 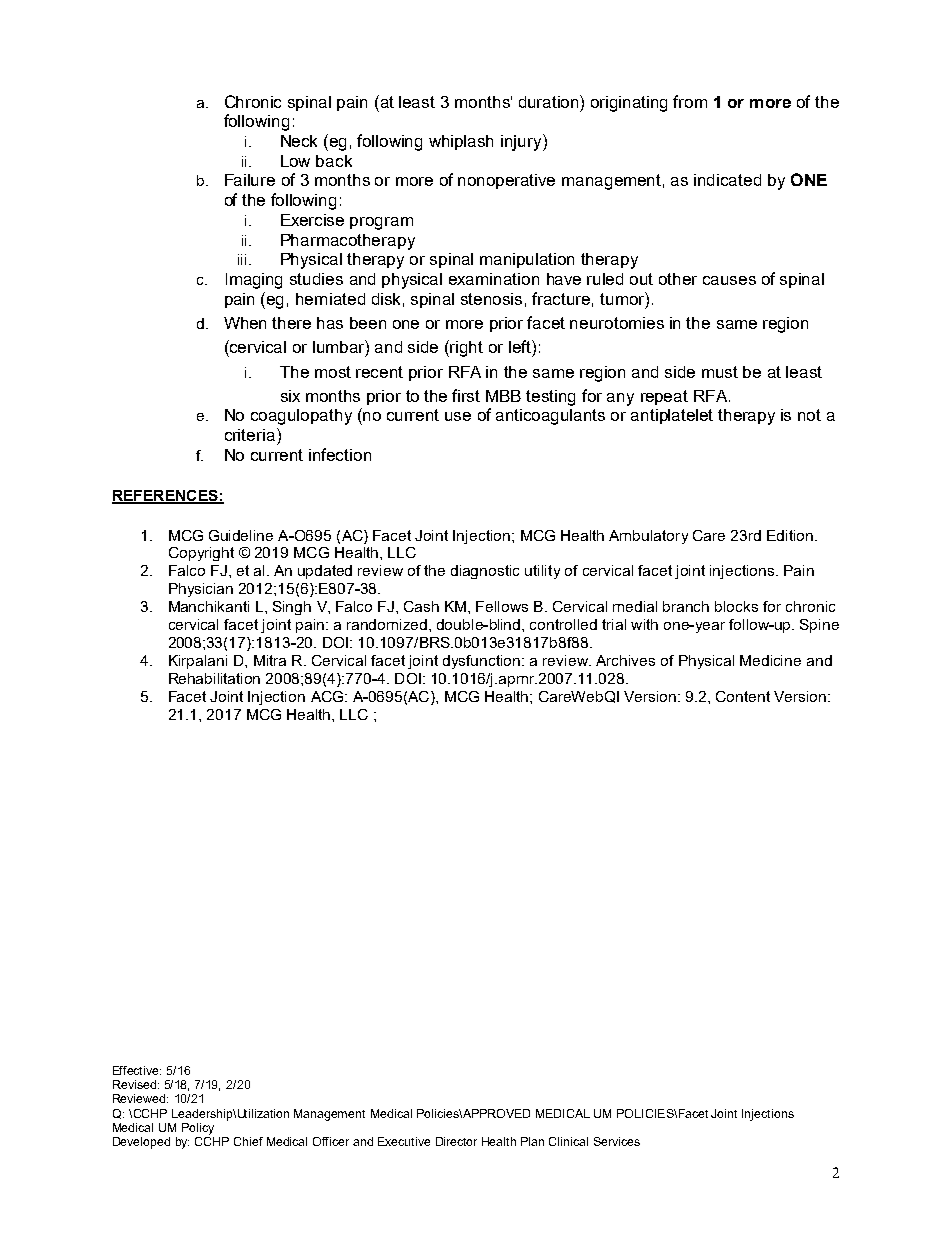 What do you see at coordinates (720, 372) in the screenshot?
I see `must` at bounding box center [720, 372].
